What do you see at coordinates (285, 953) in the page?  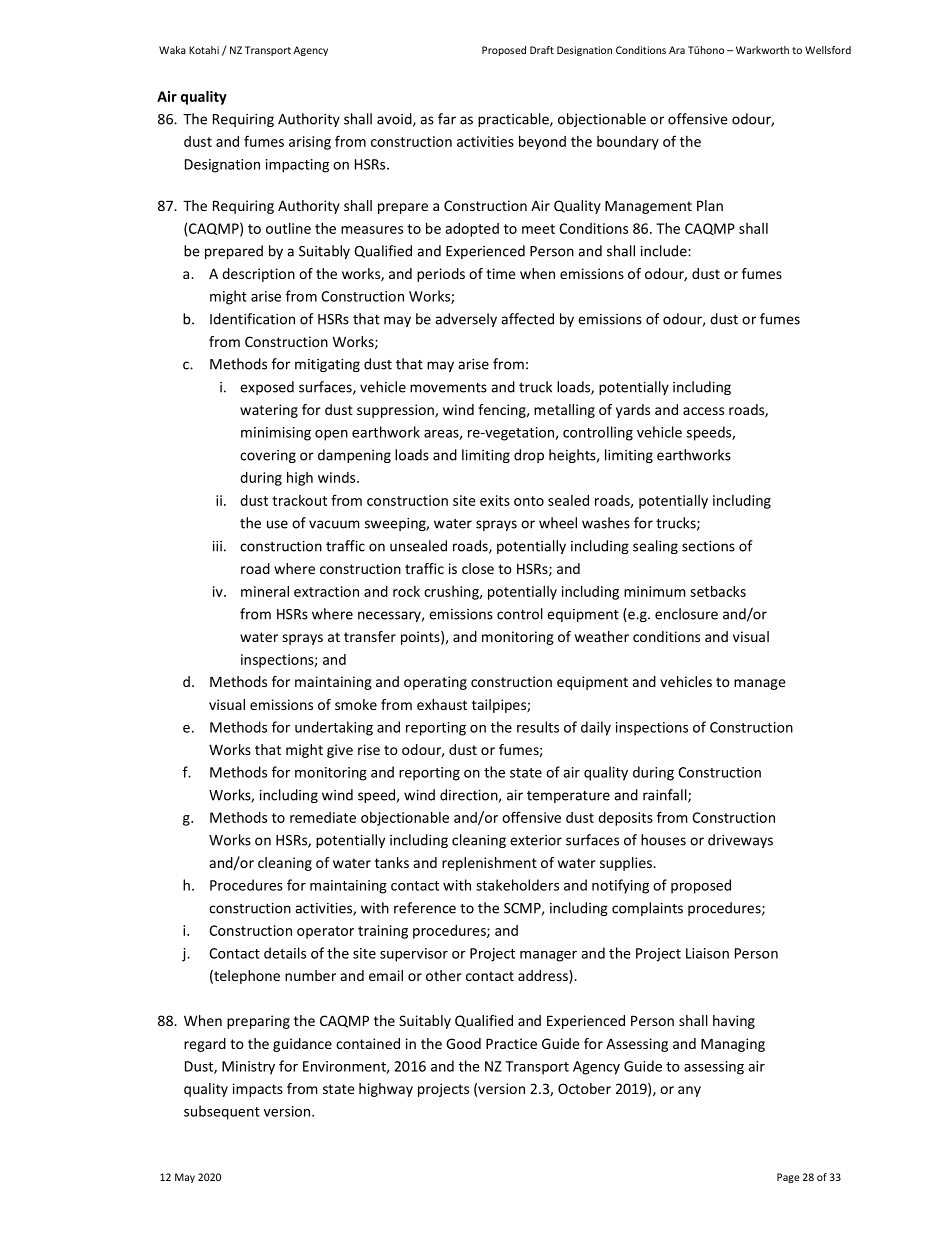 I see `details` at bounding box center [285, 953].
